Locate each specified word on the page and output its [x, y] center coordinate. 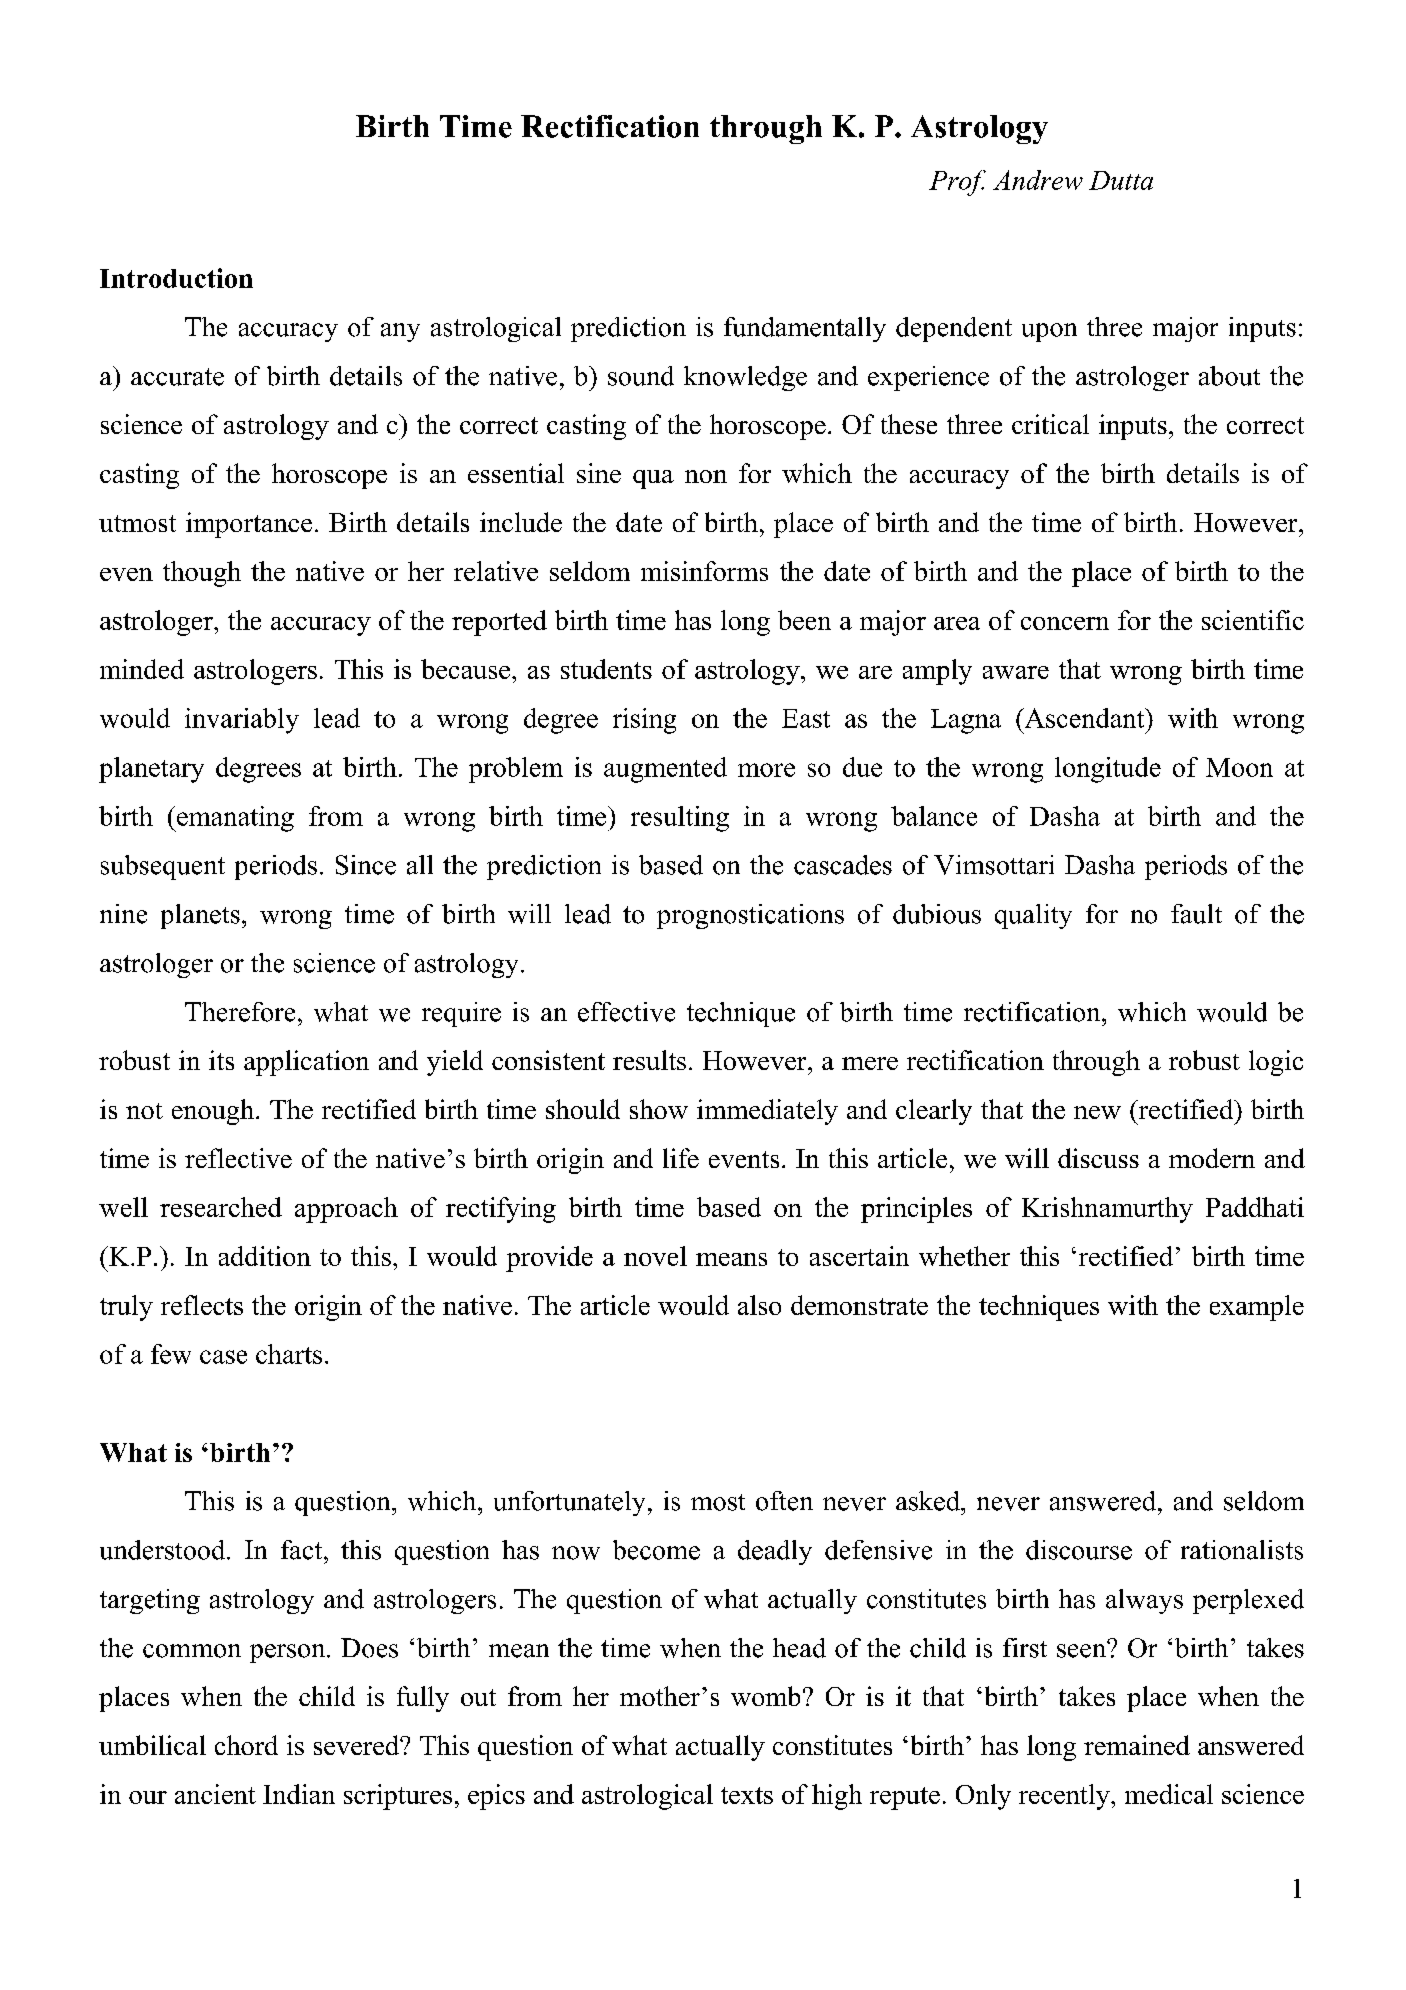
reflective [238, 1158]
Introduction [176, 278]
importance [249, 525]
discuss [1098, 1158]
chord [246, 1745]
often [784, 1501]
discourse [1079, 1550]
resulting [680, 819]
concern [1065, 623]
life [681, 1158]
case [223, 1357]
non [706, 476]
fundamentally [805, 329]
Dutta [1121, 180]
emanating [234, 819]
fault [1196, 914]
